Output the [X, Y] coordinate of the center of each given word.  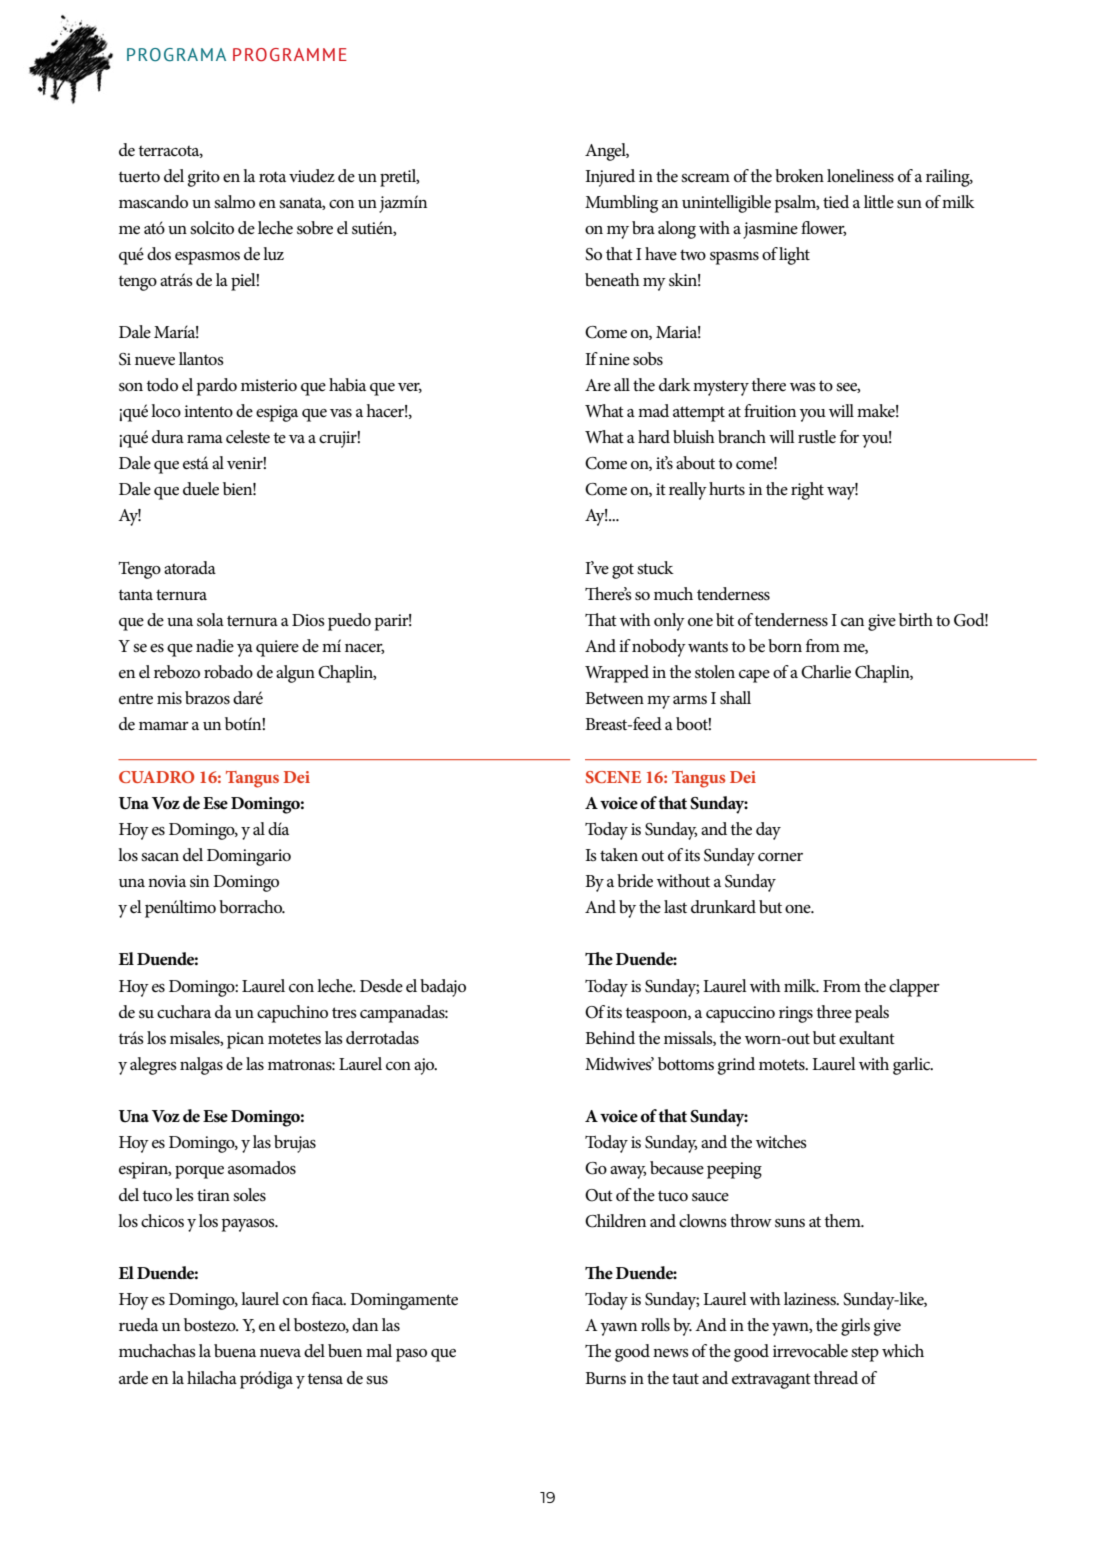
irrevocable [810, 1351]
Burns [605, 1378]
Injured [610, 178]
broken [799, 176]
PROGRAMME [290, 55]
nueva [280, 1353]
